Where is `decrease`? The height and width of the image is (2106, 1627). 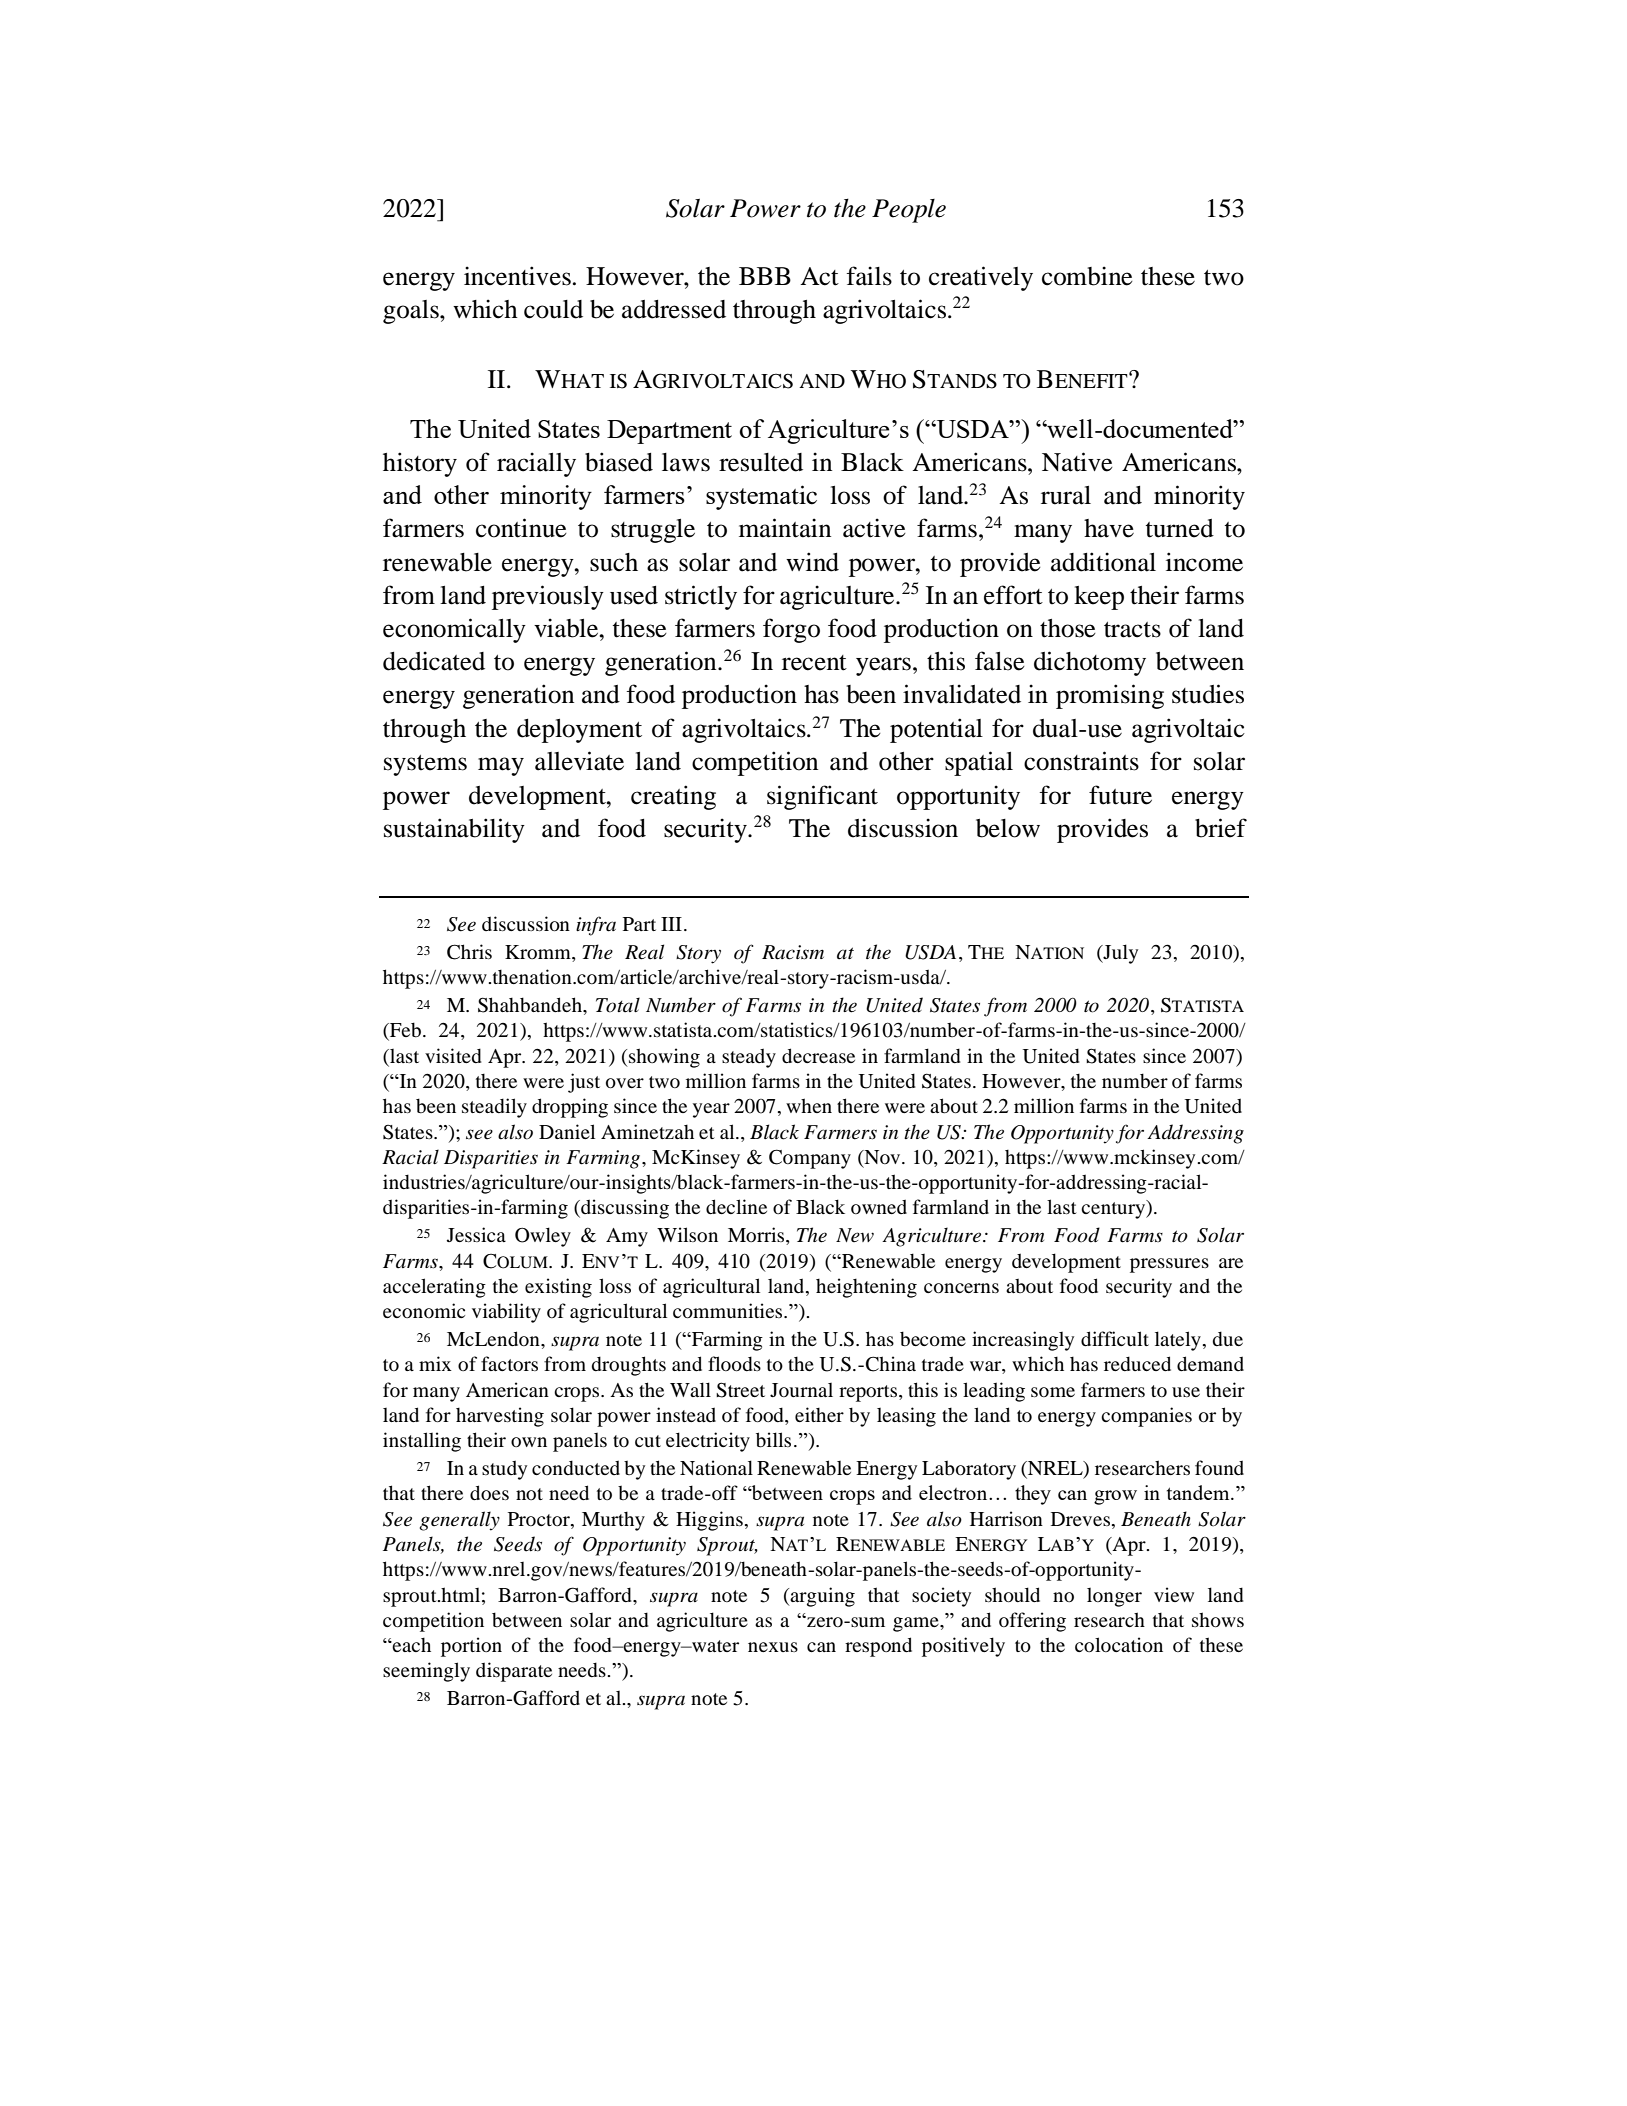
decrease is located at coordinates (818, 1055).
